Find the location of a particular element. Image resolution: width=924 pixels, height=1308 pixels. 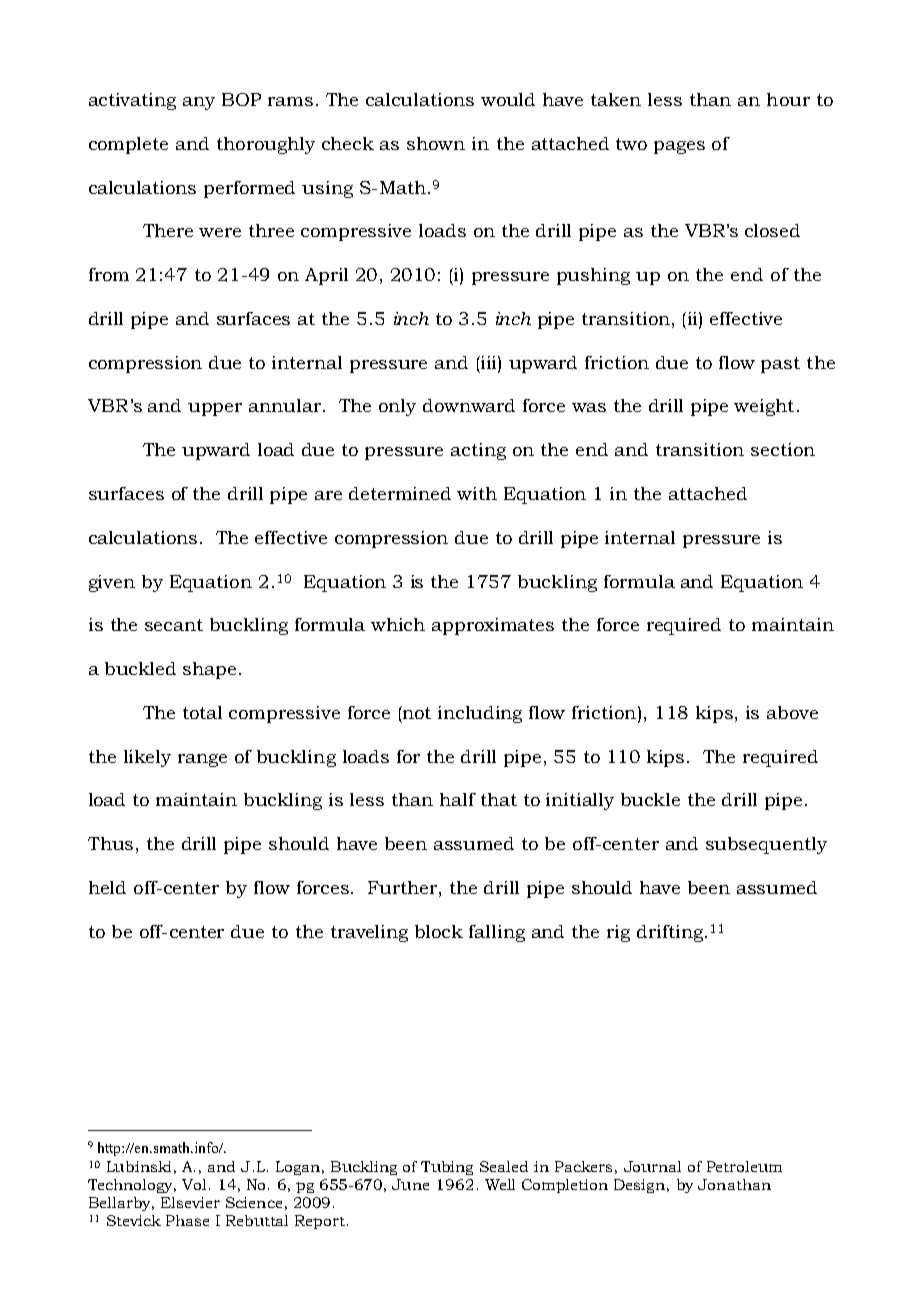

with is located at coordinates (477, 493).
